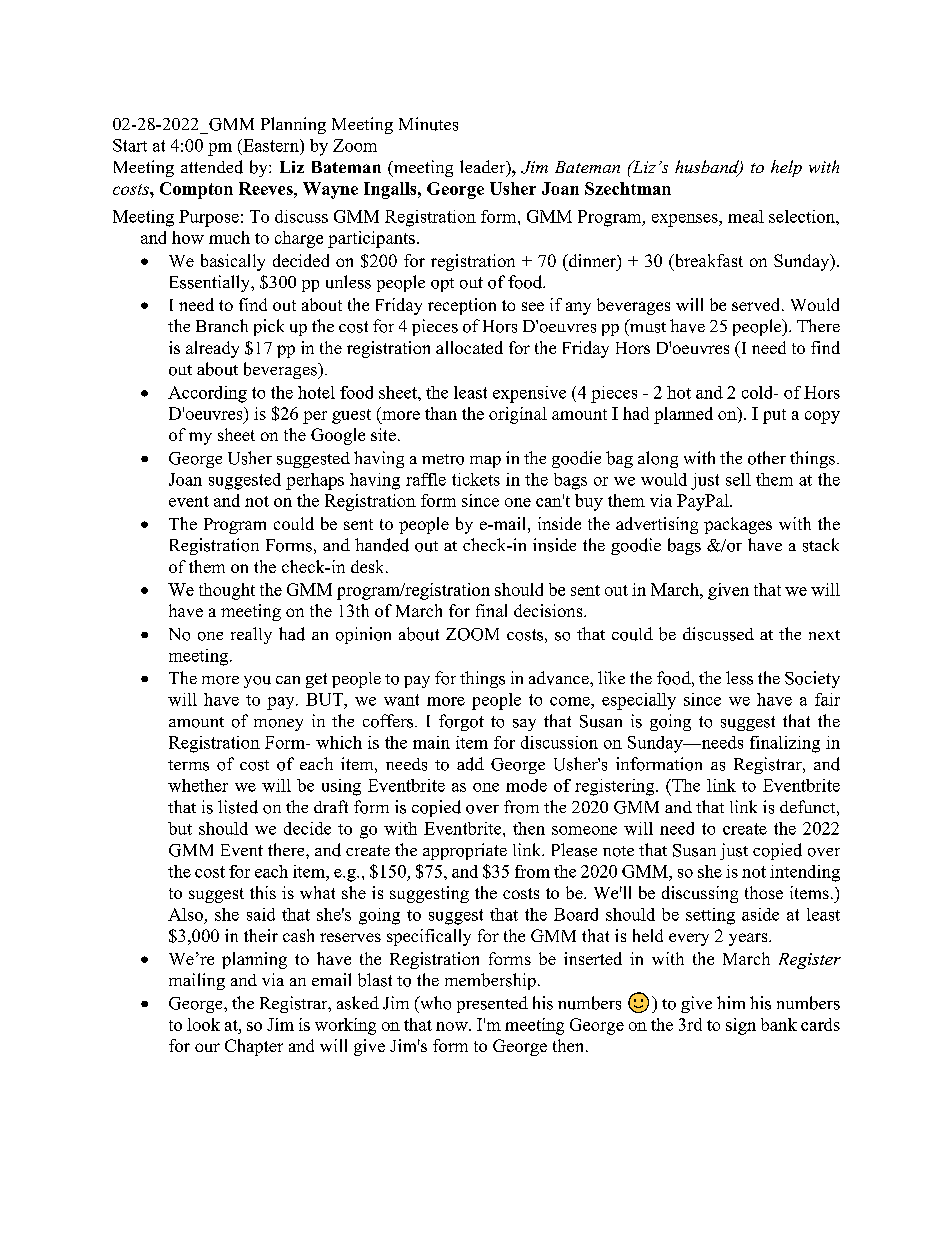 This screenshot has height=1233, width=952. What do you see at coordinates (708, 168) in the screenshot?
I see `husband` at bounding box center [708, 168].
